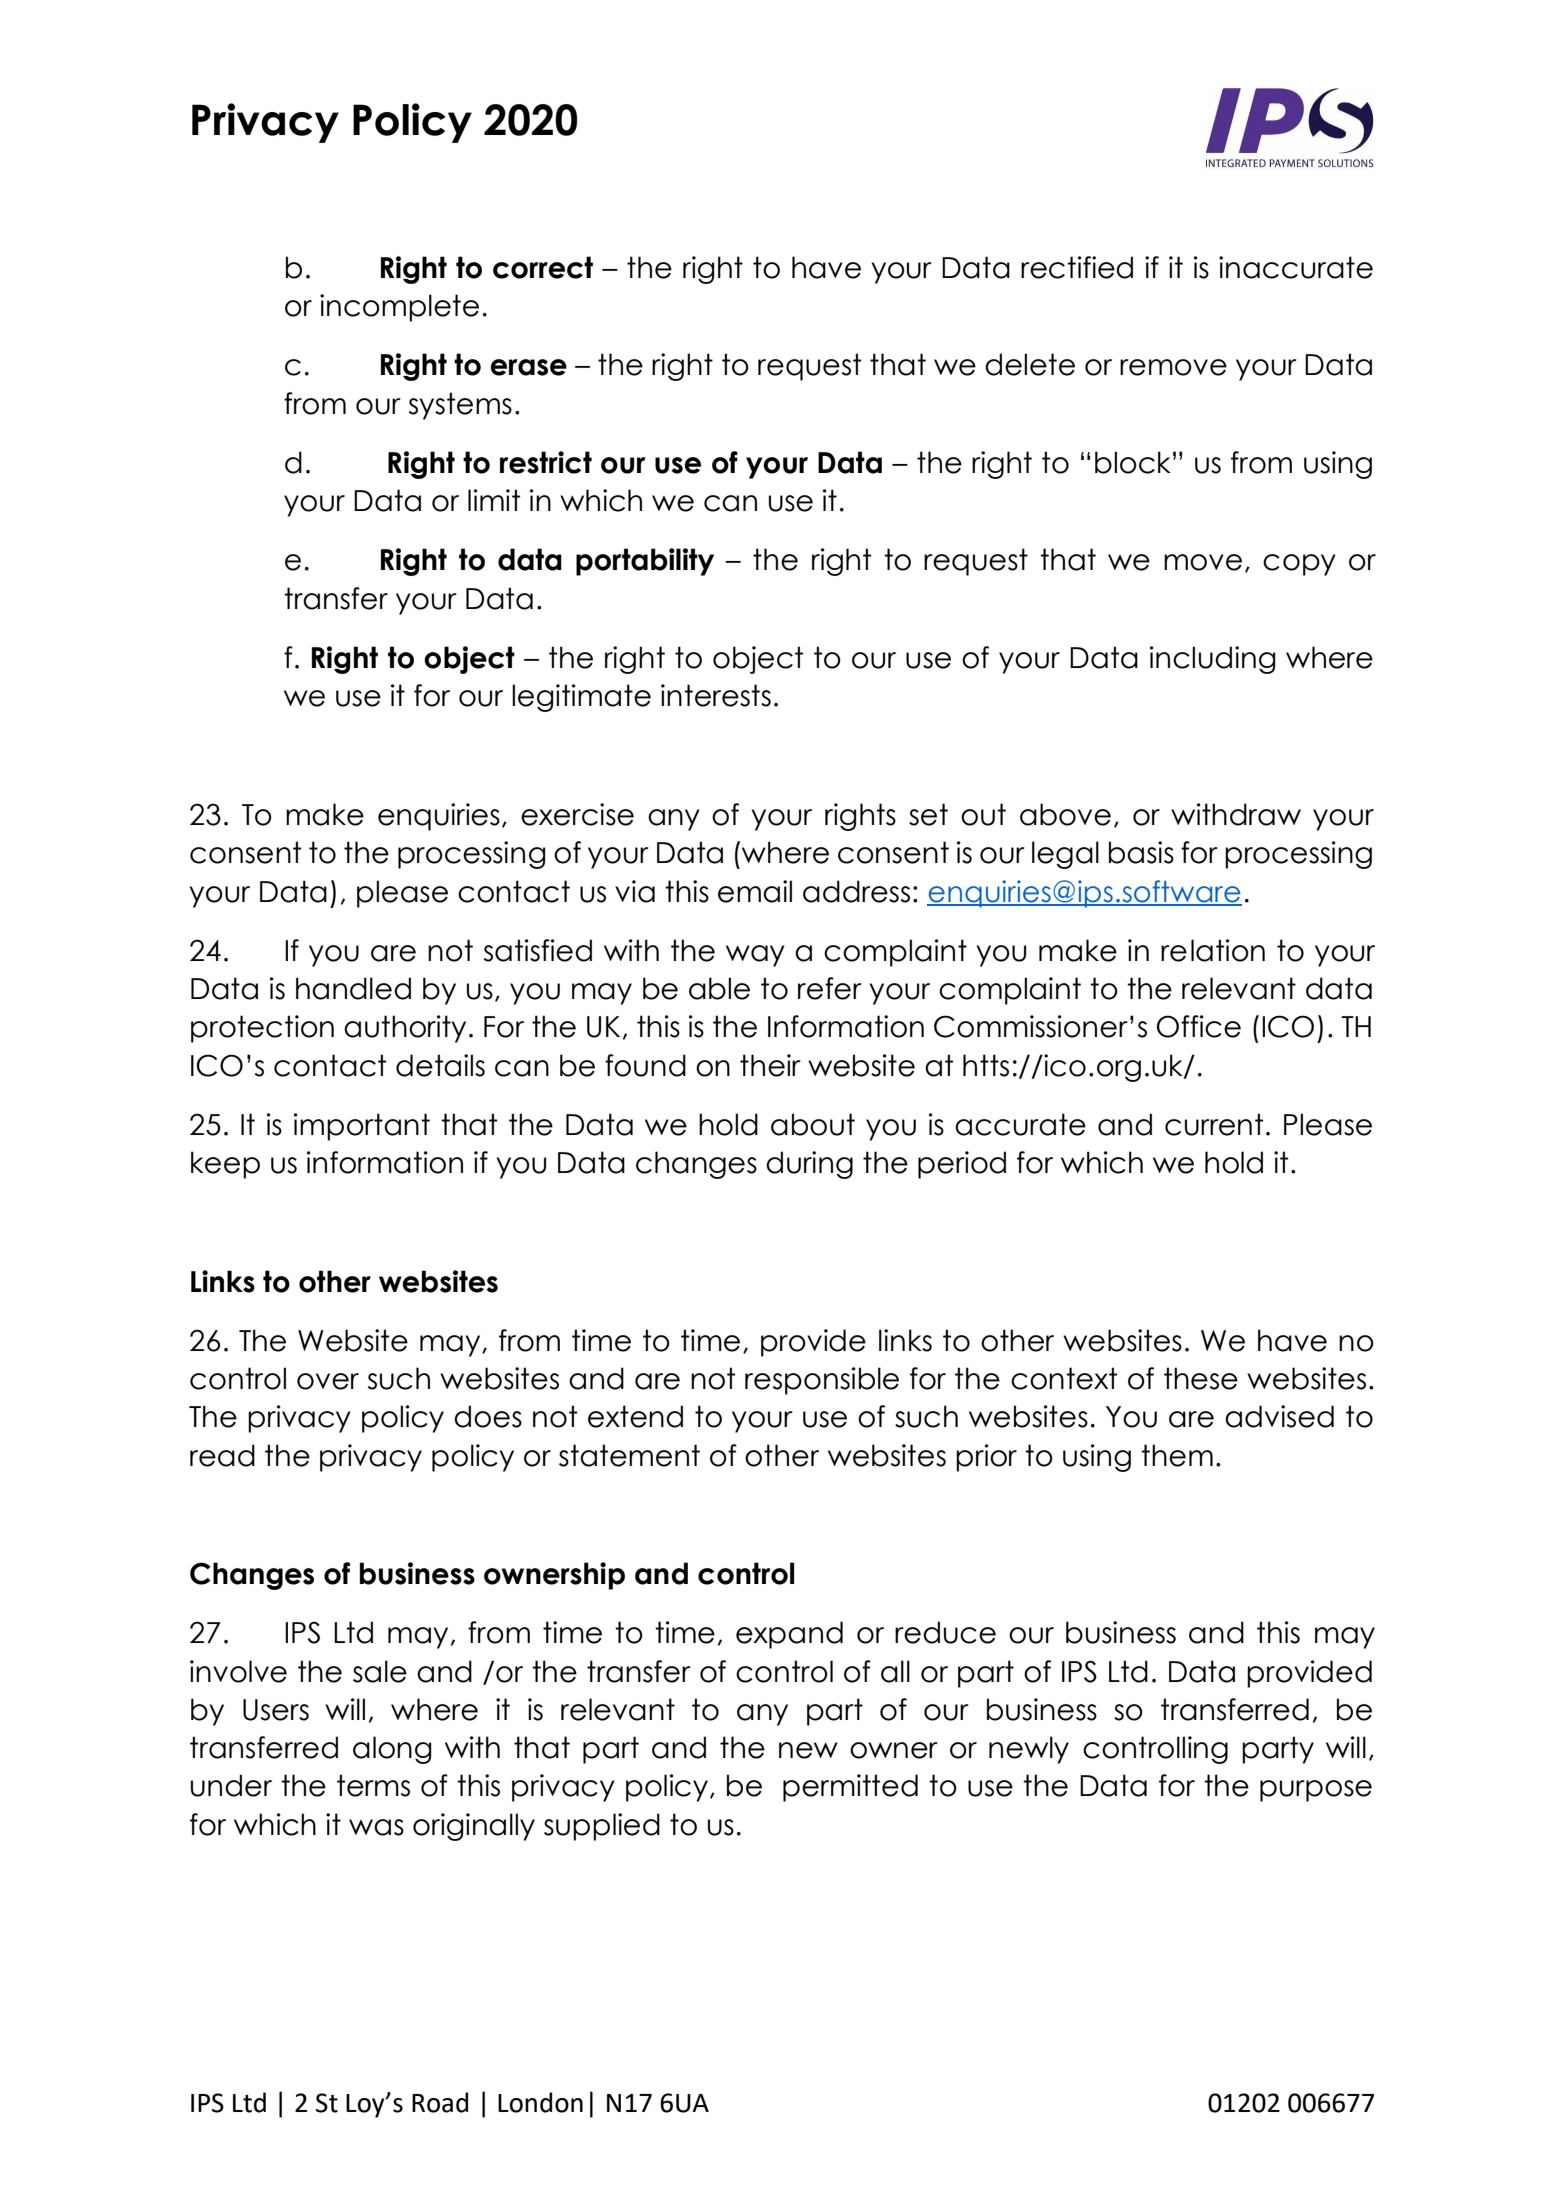  What do you see at coordinates (543, 267) in the screenshot?
I see `correct` at bounding box center [543, 267].
